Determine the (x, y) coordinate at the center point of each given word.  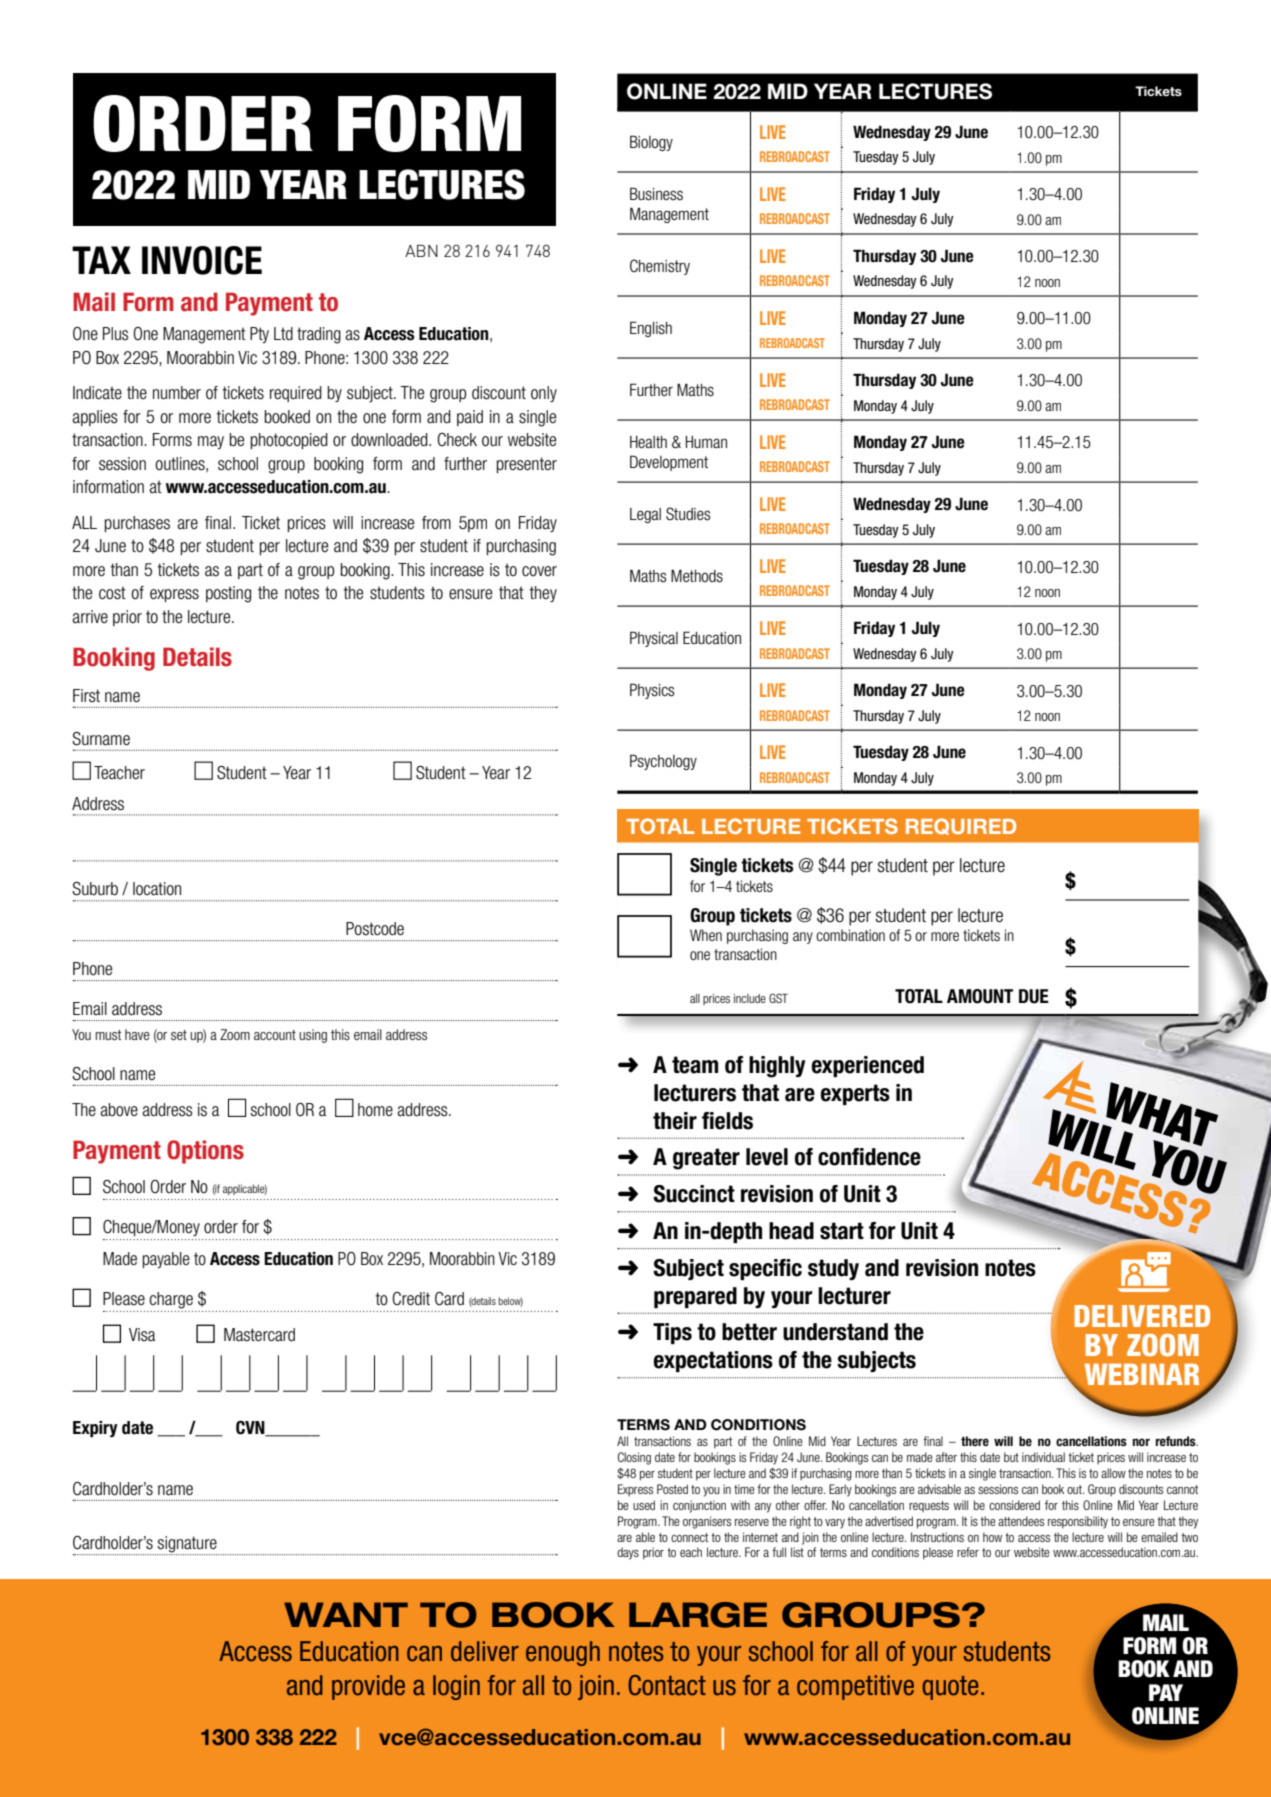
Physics (652, 691)
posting (228, 594)
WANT (346, 1614)
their (675, 1121)
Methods (697, 576)
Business (656, 194)
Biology (651, 143)
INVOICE (202, 260)
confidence (869, 1157)
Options (205, 1152)
